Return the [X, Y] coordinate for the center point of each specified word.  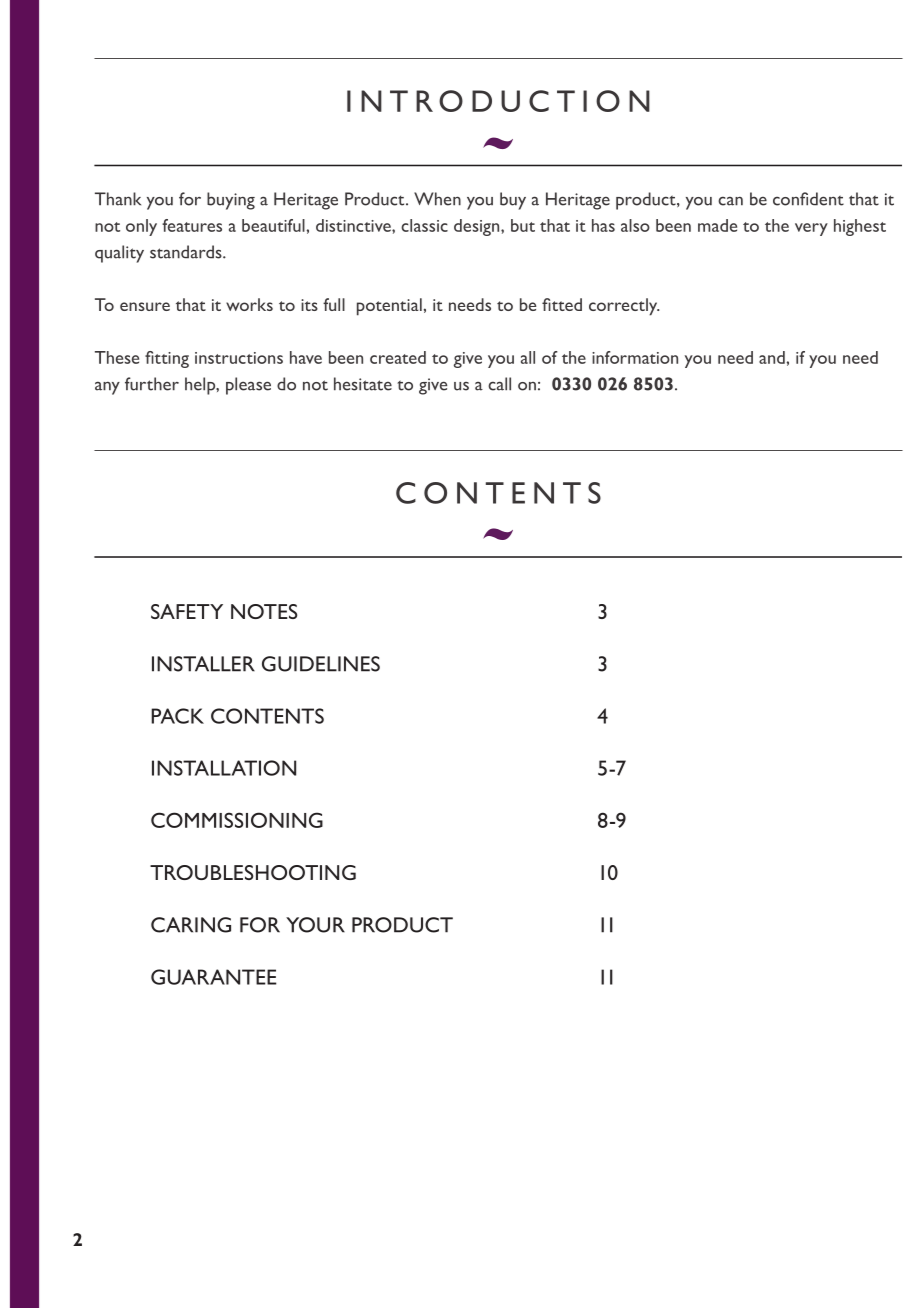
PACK [177, 716]
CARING [191, 925]
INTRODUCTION [498, 101]
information [635, 357]
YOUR [315, 925]
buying [231, 201]
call [499, 384]
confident [808, 199]
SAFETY [187, 611]
